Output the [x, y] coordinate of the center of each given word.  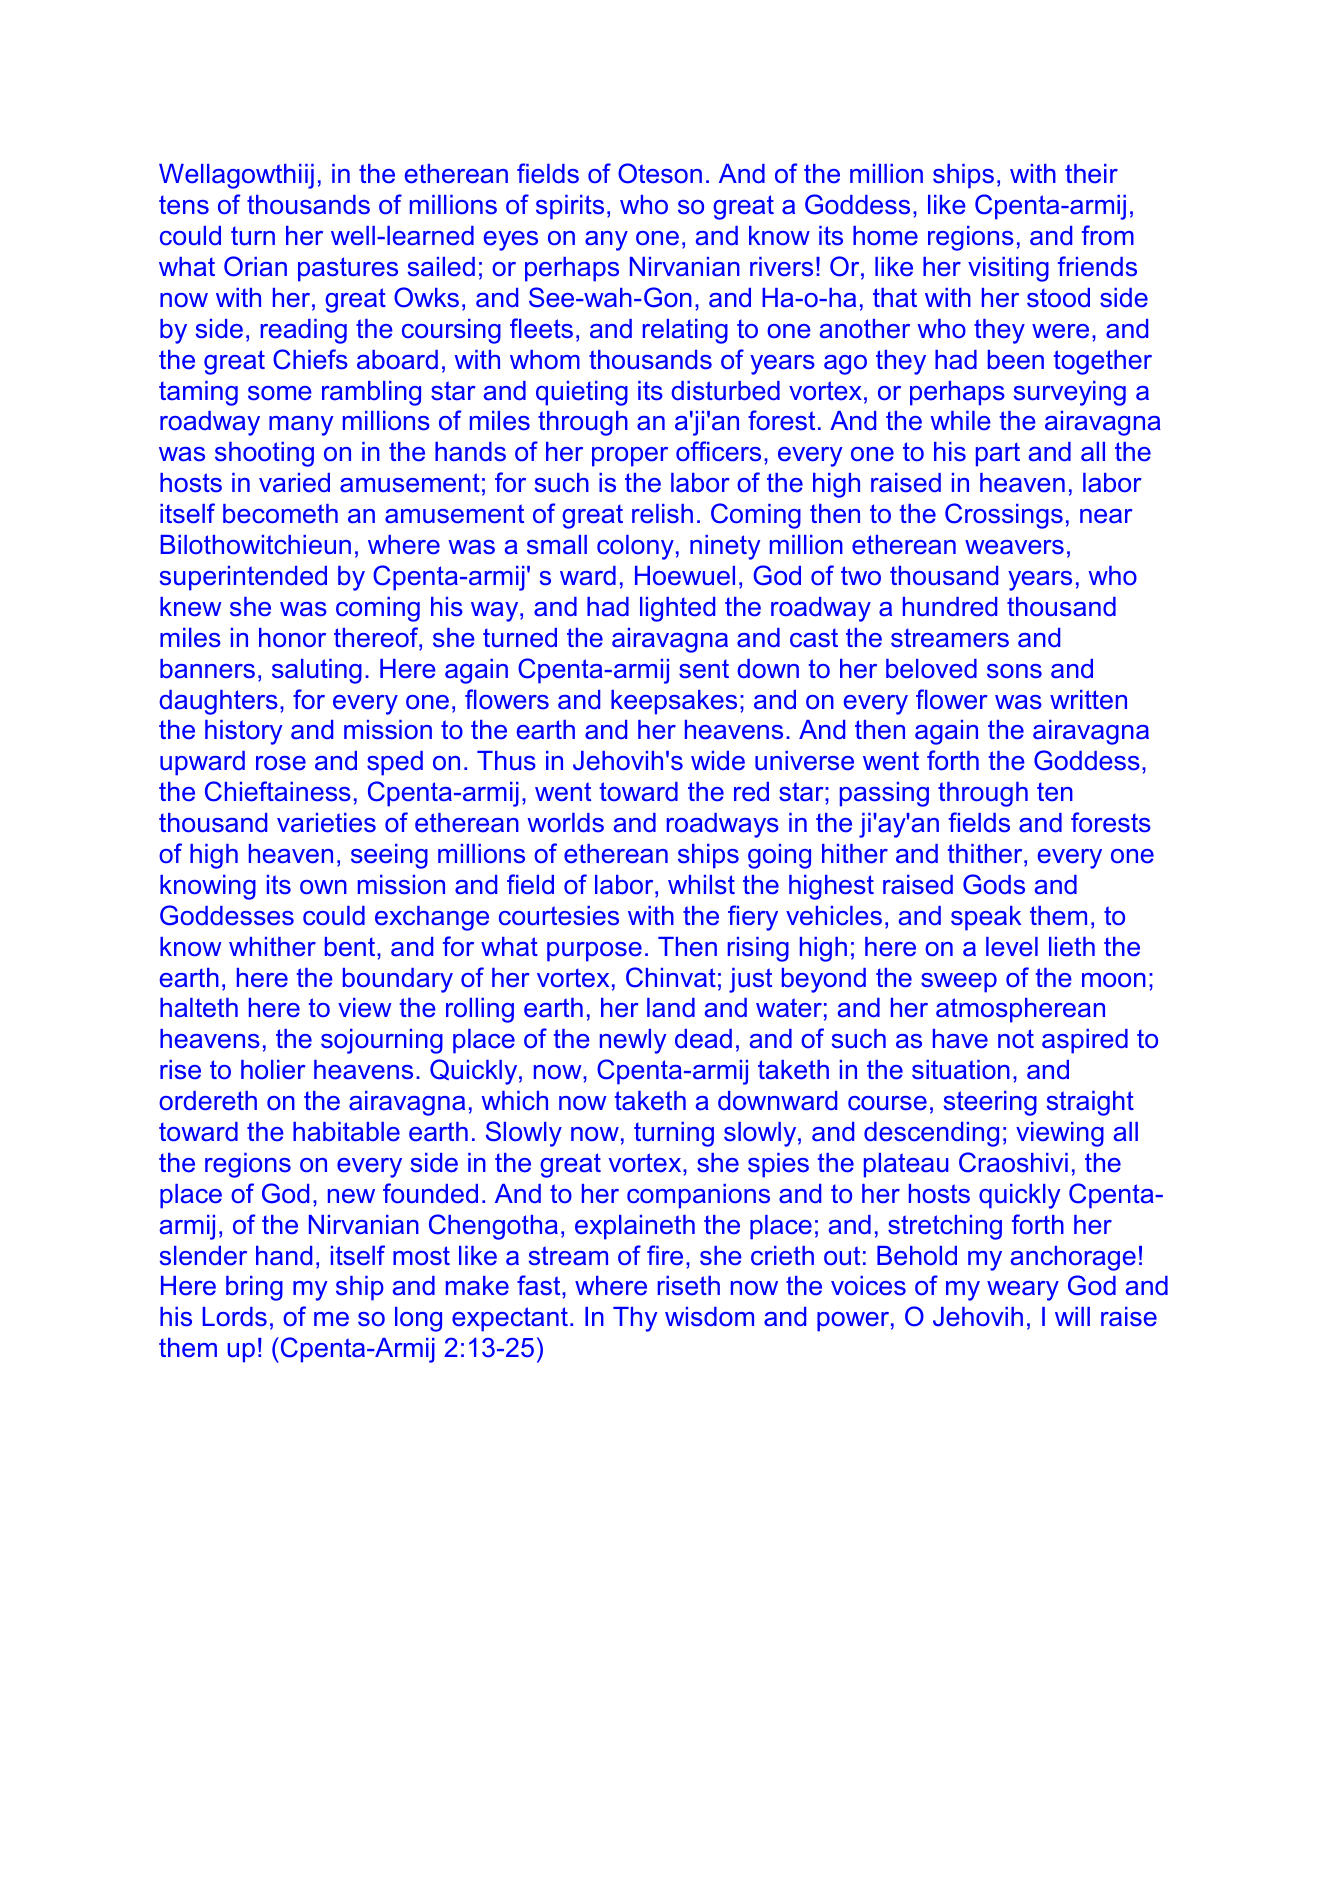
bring [254, 1288]
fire [665, 1255]
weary [1023, 1291]
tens [184, 205]
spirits [570, 207]
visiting [1008, 269]
